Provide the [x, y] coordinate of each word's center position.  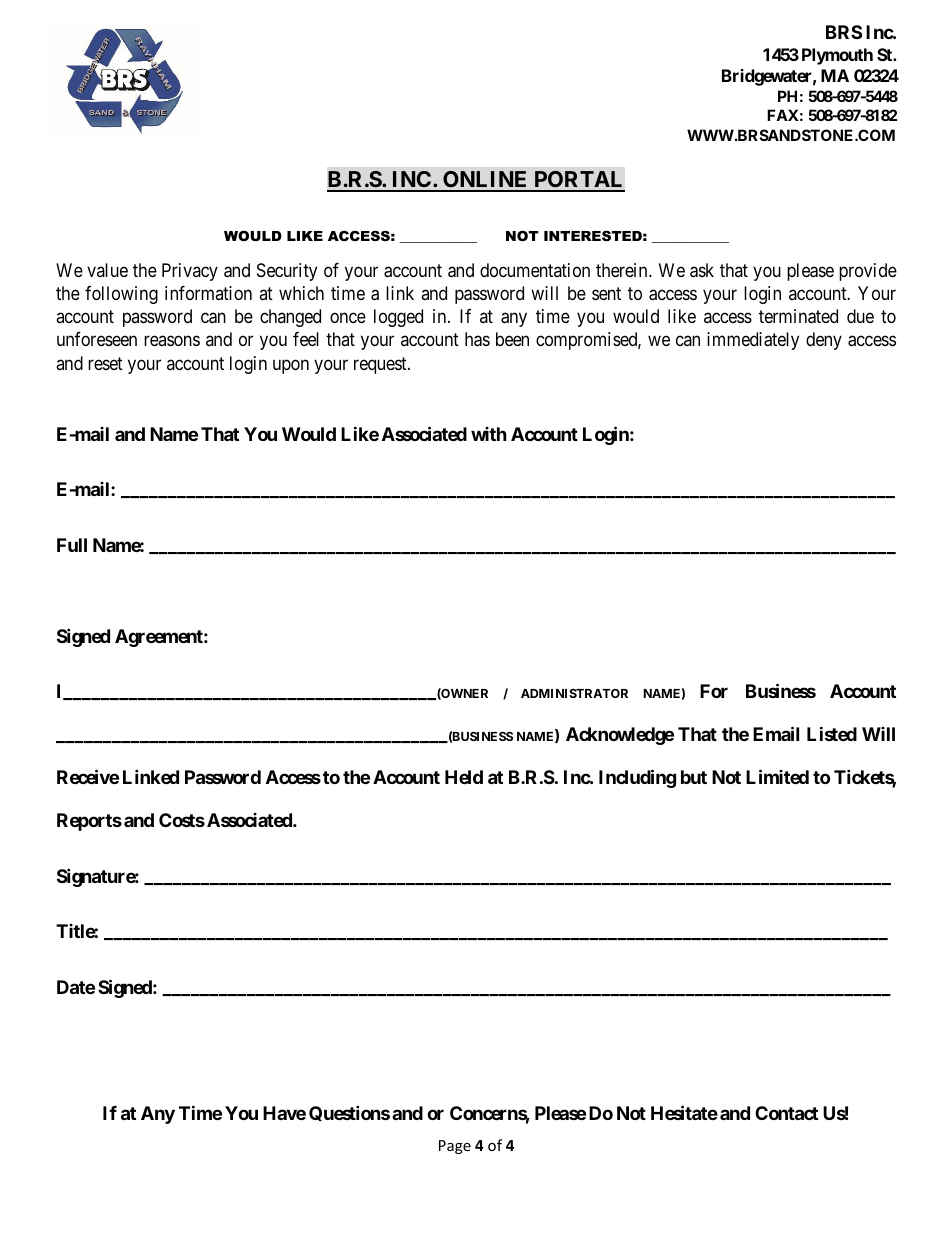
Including [637, 778]
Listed [832, 733]
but [694, 777]
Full [72, 545]
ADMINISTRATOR [574, 693]
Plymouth [837, 56]
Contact [786, 1113]
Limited [777, 776]
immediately [753, 341]
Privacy [190, 272]
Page [455, 1147]
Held [464, 777]
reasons [172, 341]
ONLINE [485, 181]
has [477, 339]
